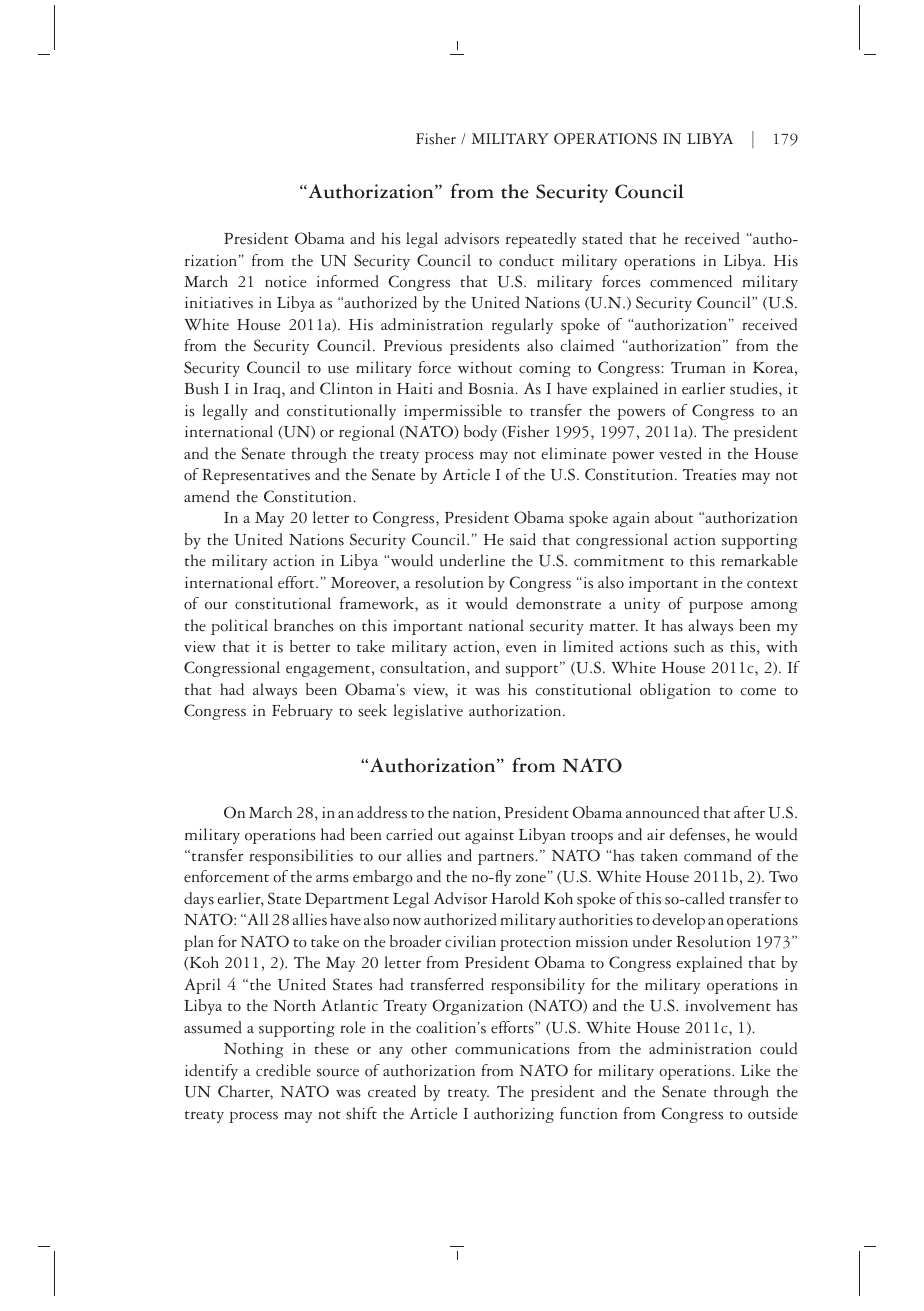 This document has height=1311, width=924. I want to click on notice, so click(285, 282).
